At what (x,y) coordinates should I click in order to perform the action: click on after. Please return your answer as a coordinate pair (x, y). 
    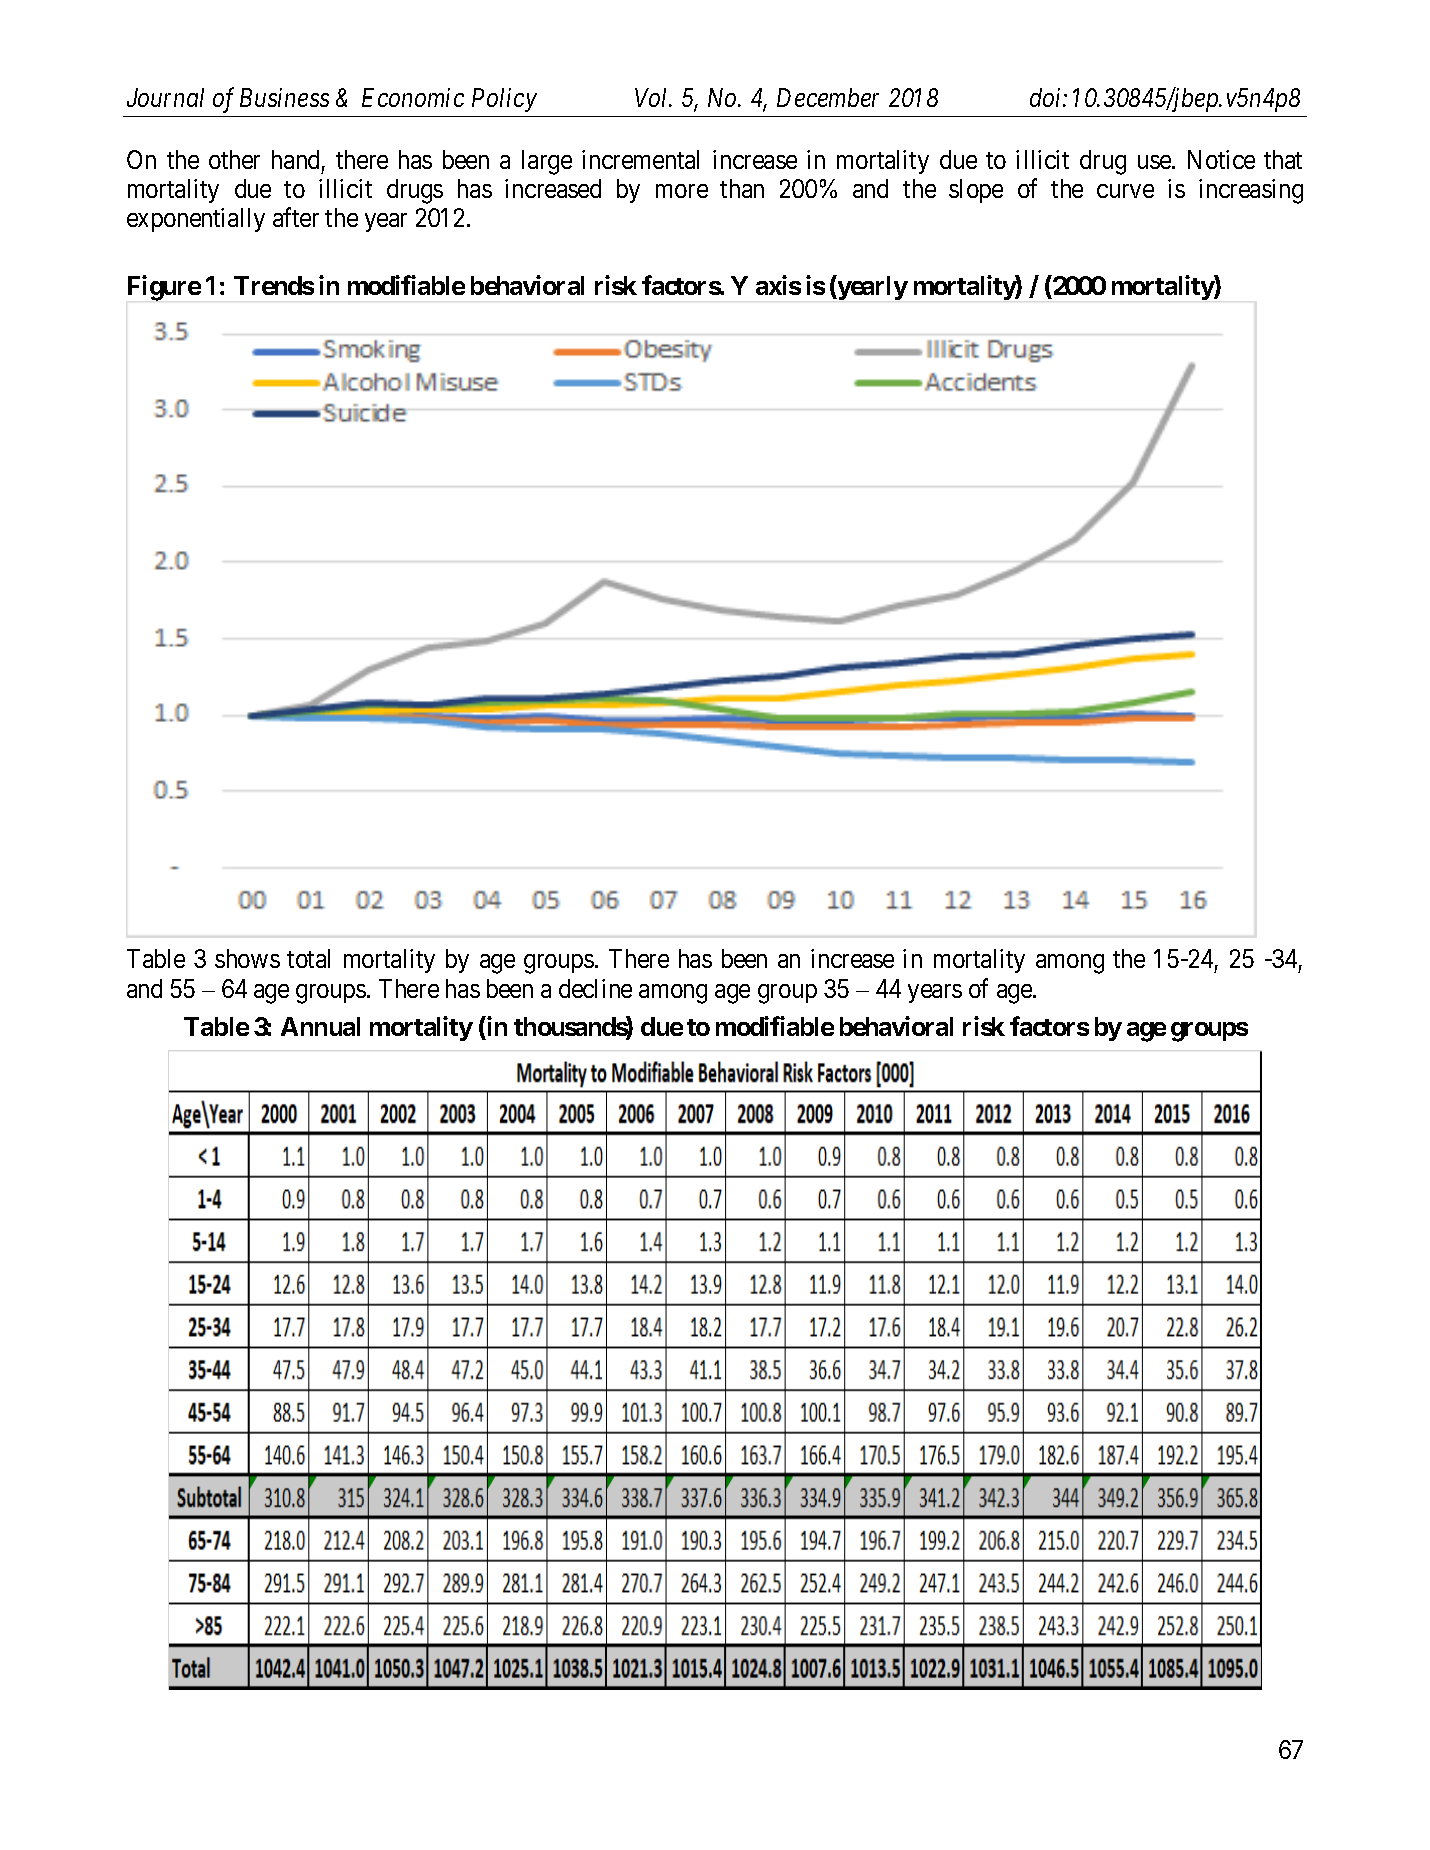
    Looking at the image, I should click on (296, 217).
